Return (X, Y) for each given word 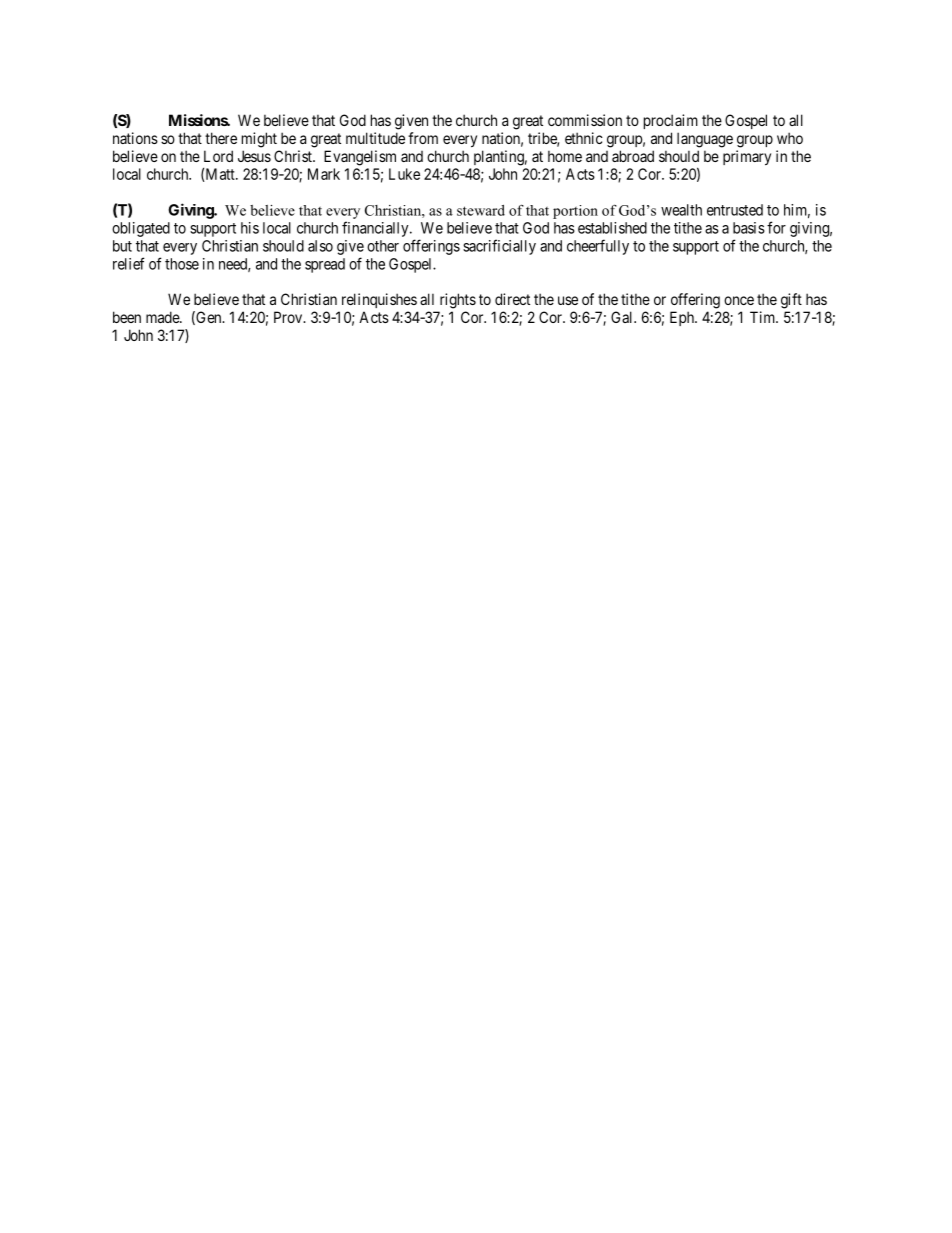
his (250, 228)
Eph (683, 318)
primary (747, 157)
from (423, 138)
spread (325, 265)
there (221, 138)
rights (458, 301)
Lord (218, 156)
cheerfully (598, 247)
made (163, 317)
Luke (404, 174)
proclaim (671, 121)
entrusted (735, 210)
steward (481, 210)
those (182, 264)
